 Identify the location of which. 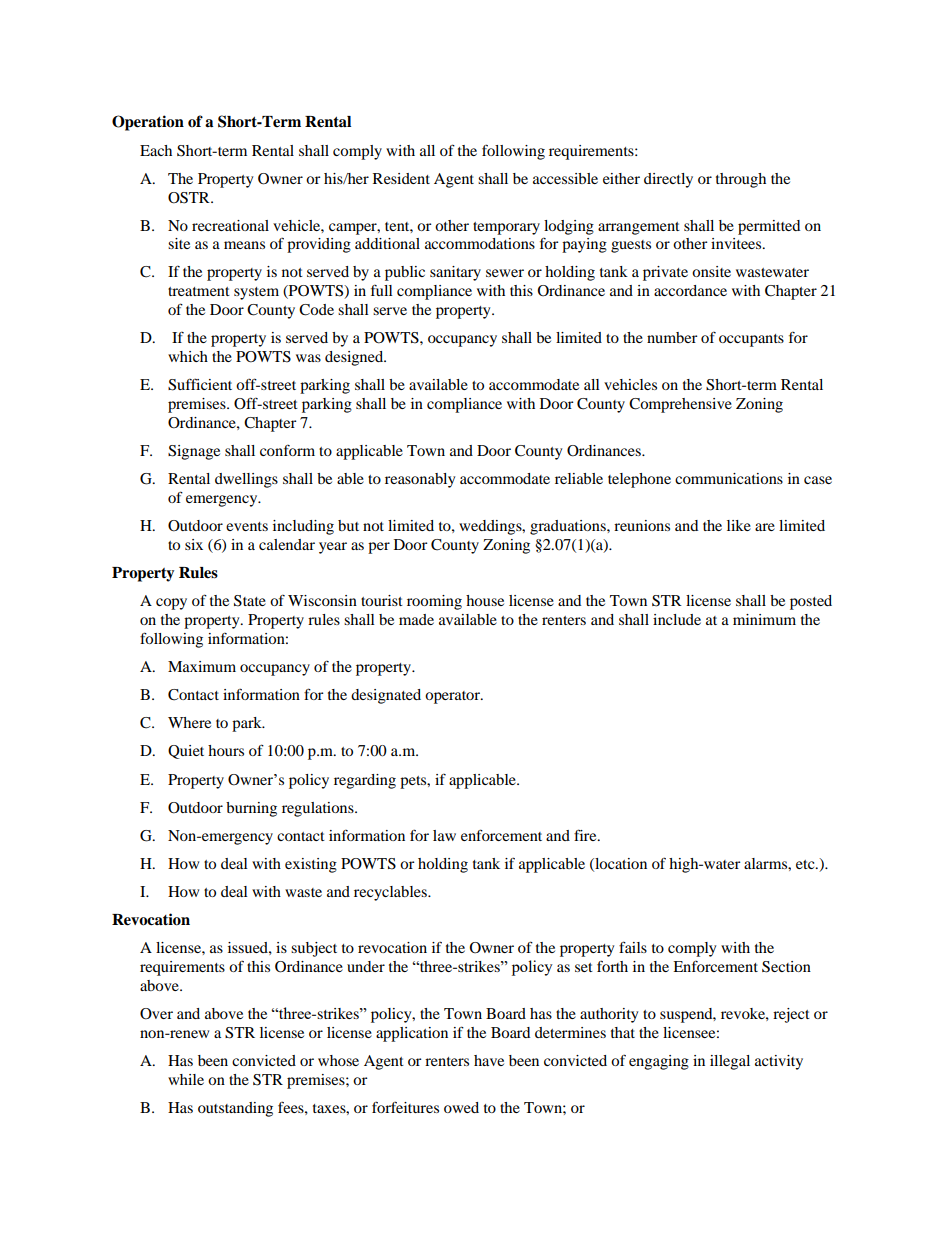
(188, 356).
